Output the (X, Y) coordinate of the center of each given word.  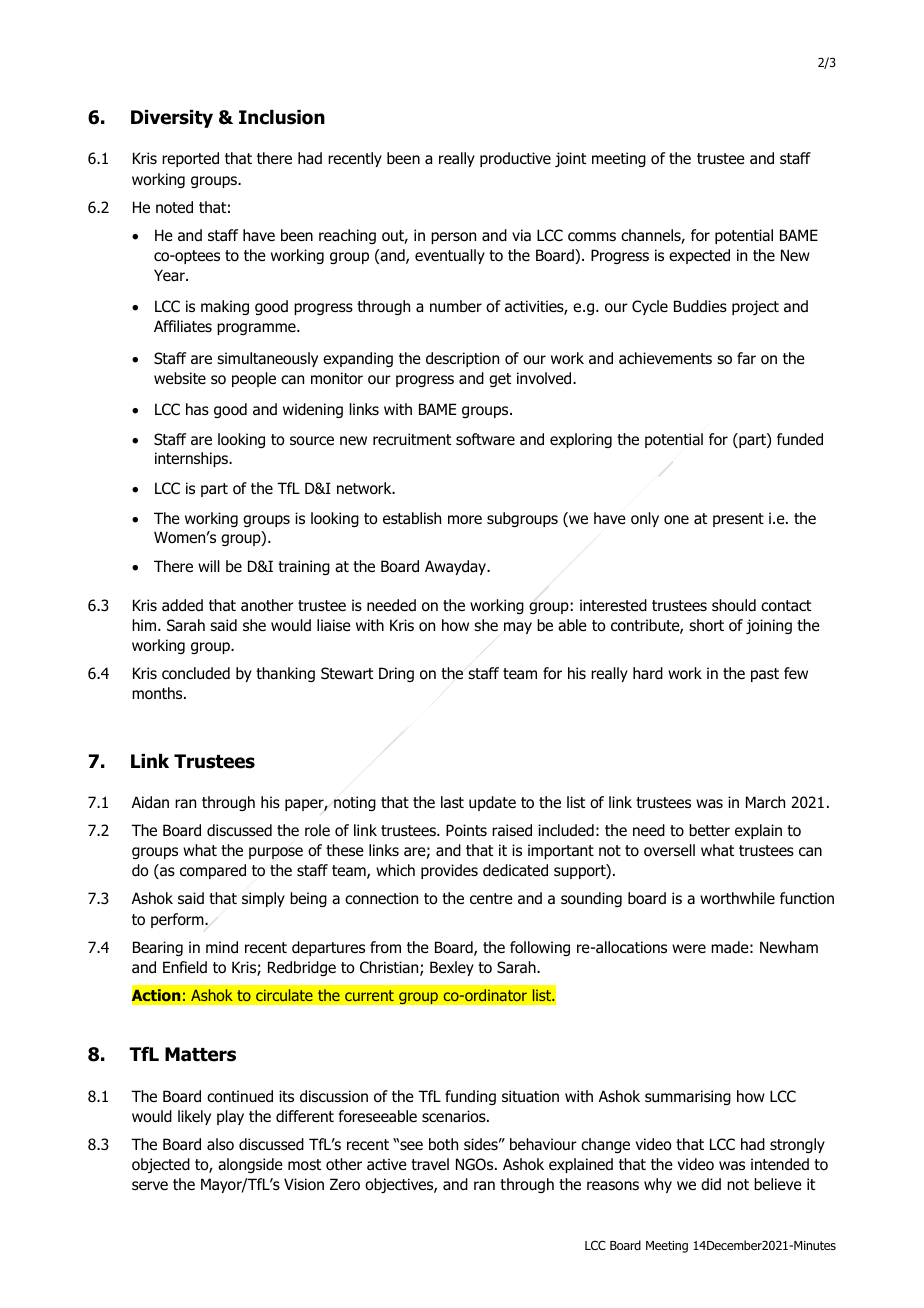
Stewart (347, 673)
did (711, 1184)
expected (699, 256)
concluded (196, 673)
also (220, 1144)
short (706, 625)
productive (515, 159)
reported (190, 159)
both (443, 1144)
